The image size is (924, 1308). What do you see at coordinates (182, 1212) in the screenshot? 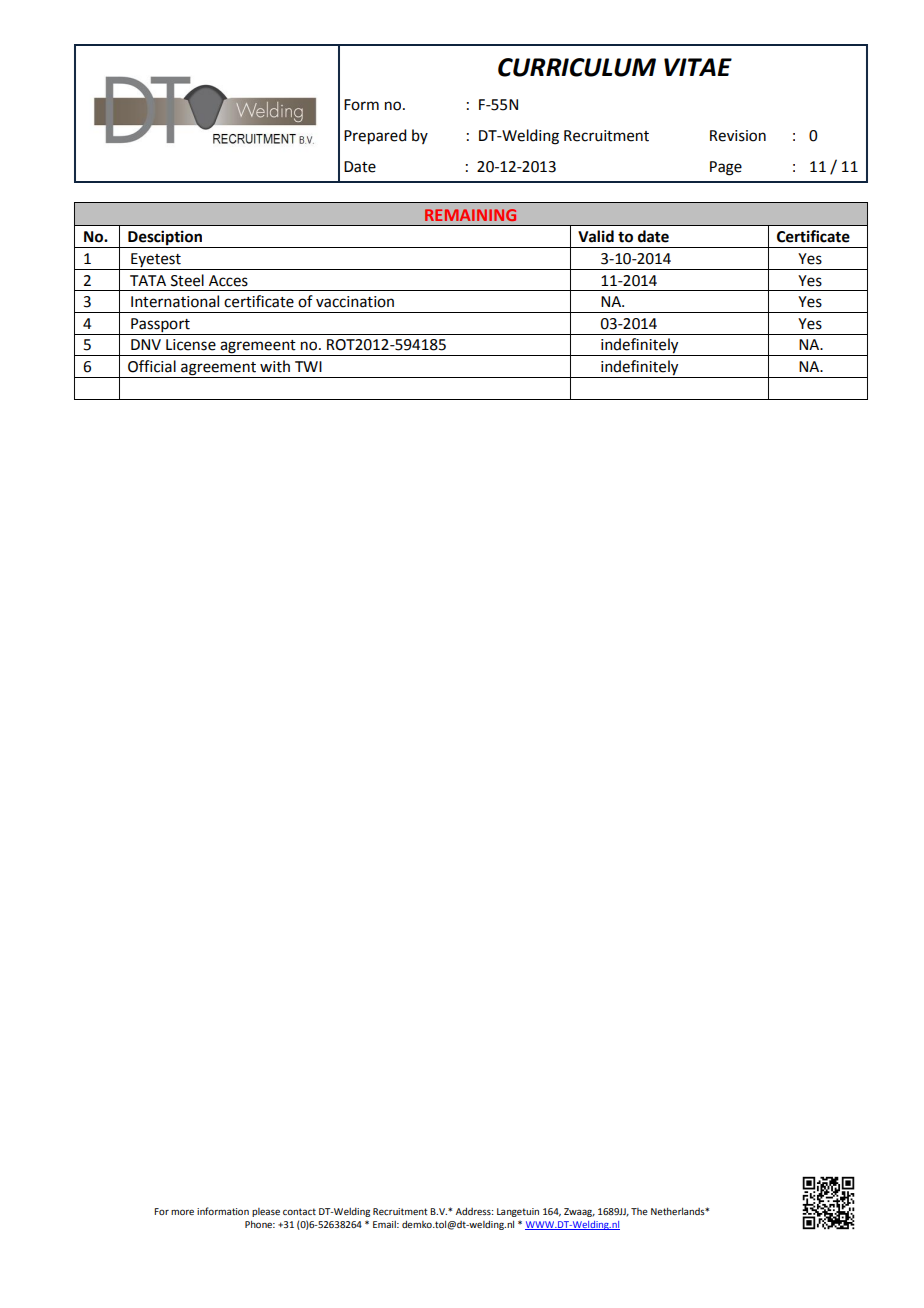
I see `more` at bounding box center [182, 1212].
